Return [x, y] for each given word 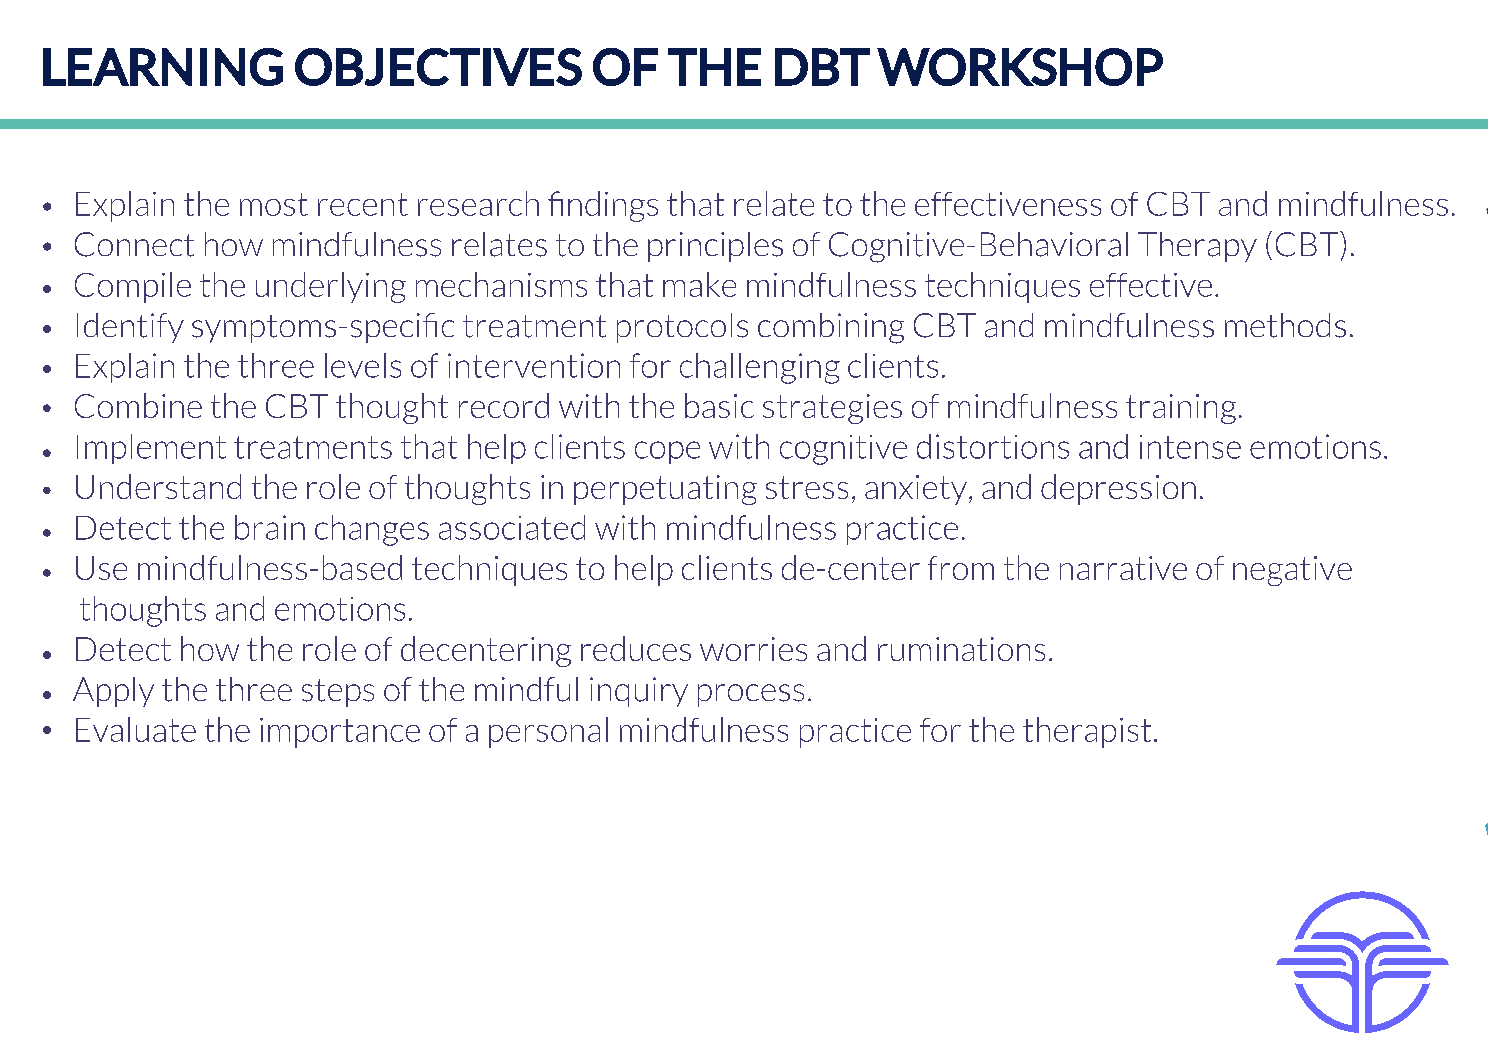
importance [340, 733]
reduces [636, 648]
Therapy [1197, 247]
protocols [682, 328]
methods [1285, 325]
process [751, 695]
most [274, 204]
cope [667, 452]
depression [1118, 489]
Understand [158, 486]
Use [101, 568]
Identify [130, 328]
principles [715, 247]
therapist [1087, 732]
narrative [1123, 568]
